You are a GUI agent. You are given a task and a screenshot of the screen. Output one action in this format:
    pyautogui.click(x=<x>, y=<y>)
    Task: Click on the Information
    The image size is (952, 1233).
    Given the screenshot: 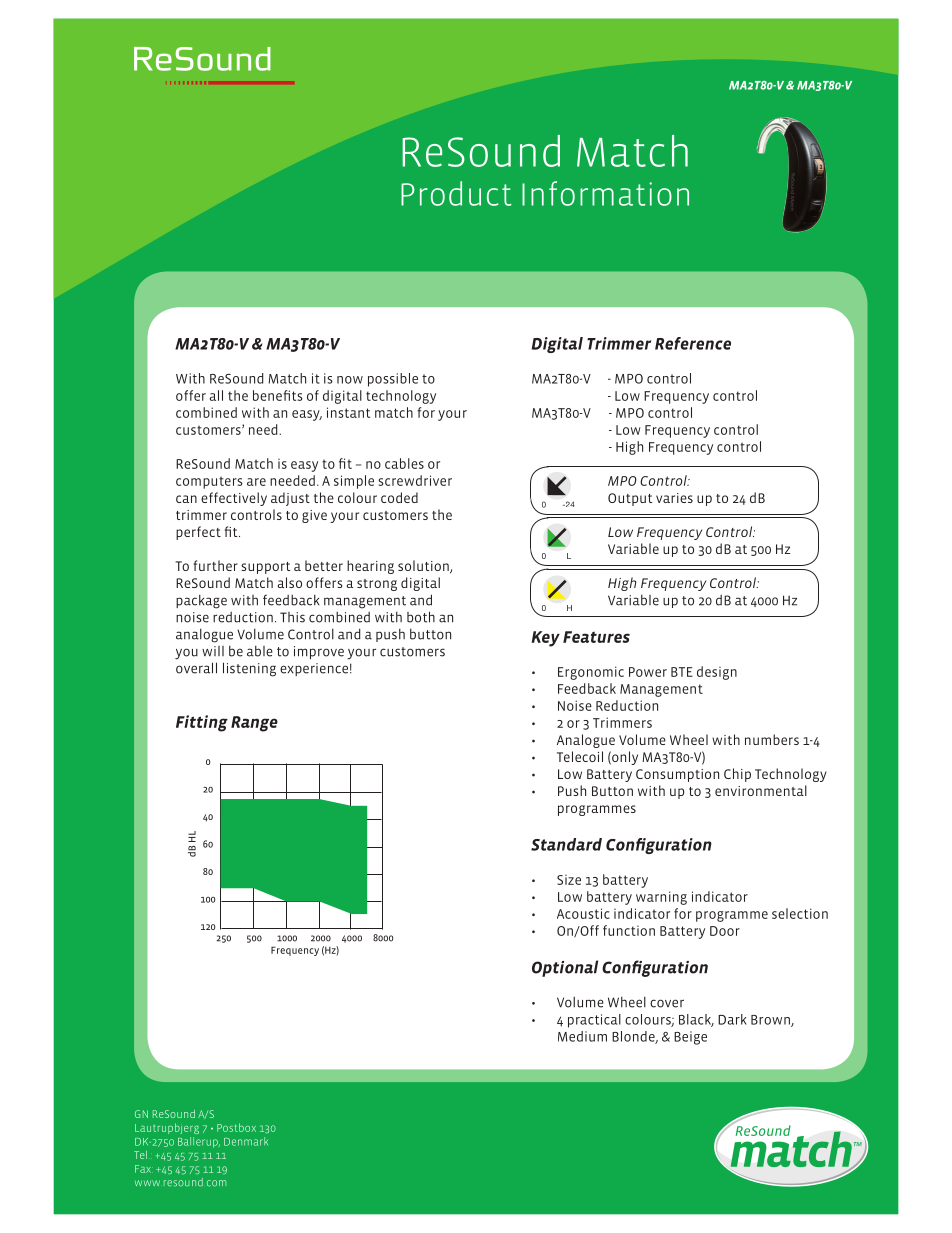 What is the action you would take?
    pyautogui.click(x=605, y=193)
